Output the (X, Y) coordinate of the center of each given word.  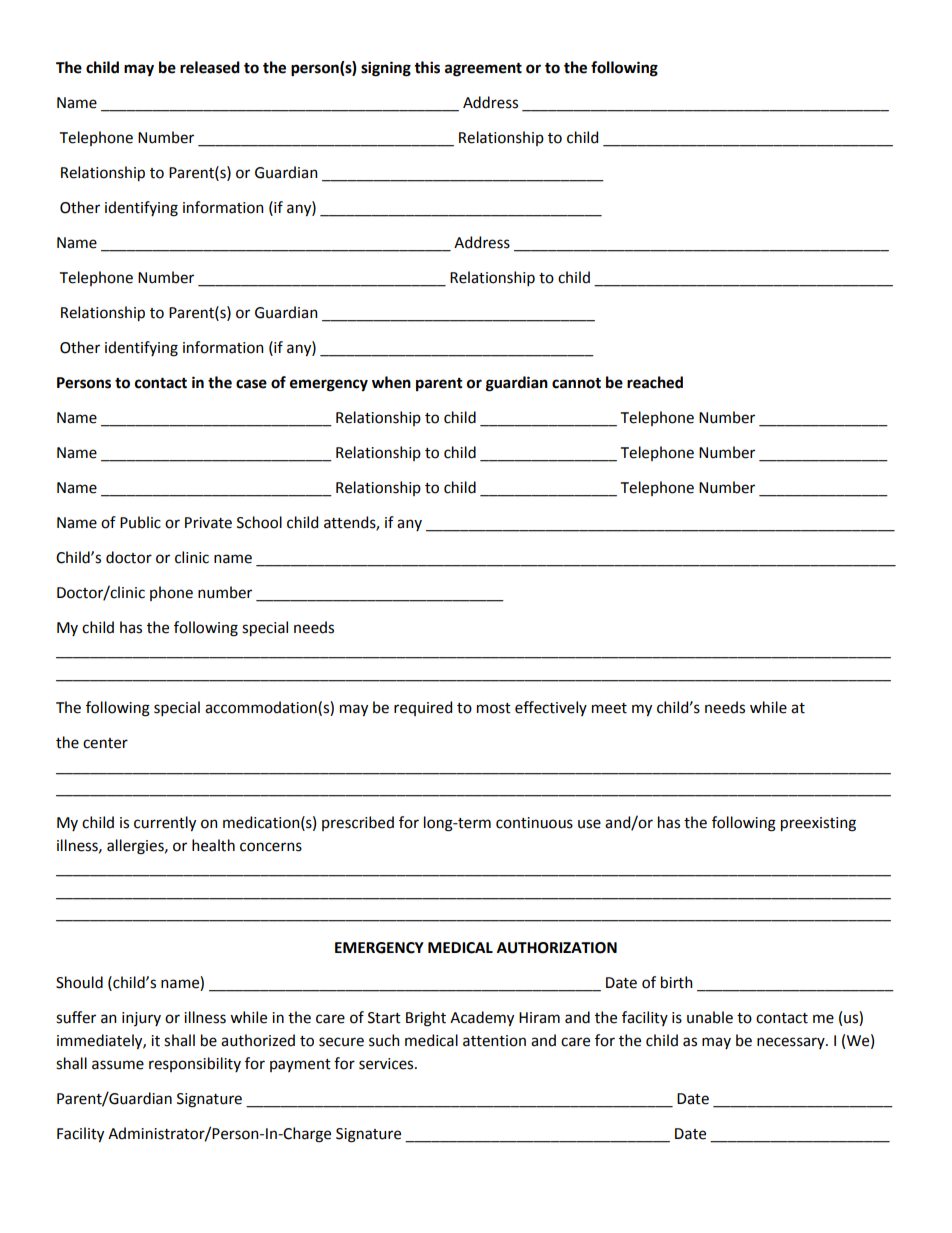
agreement (483, 70)
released (210, 67)
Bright (426, 1019)
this (427, 67)
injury (141, 1019)
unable (710, 1017)
